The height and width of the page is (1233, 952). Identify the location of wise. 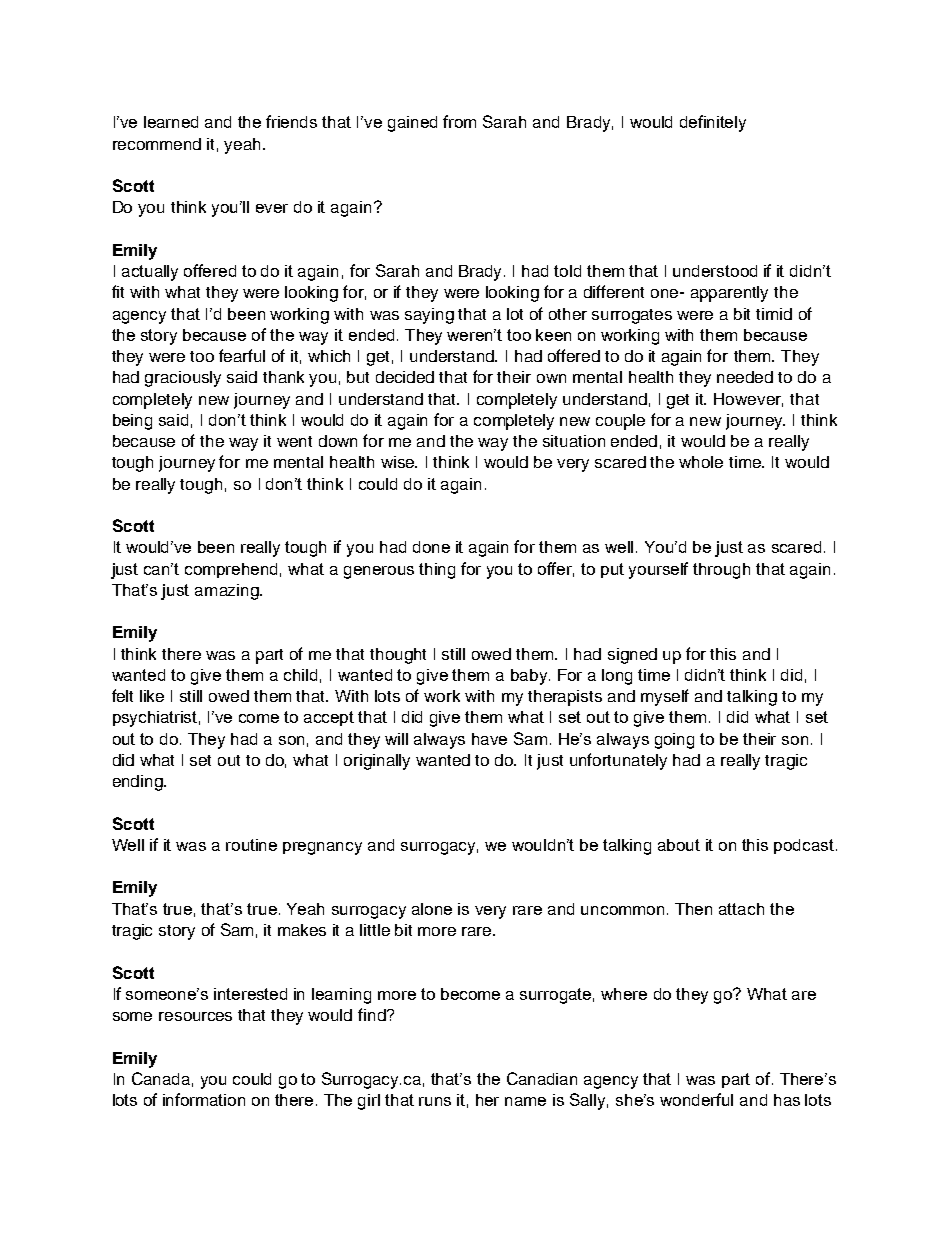
(399, 462).
